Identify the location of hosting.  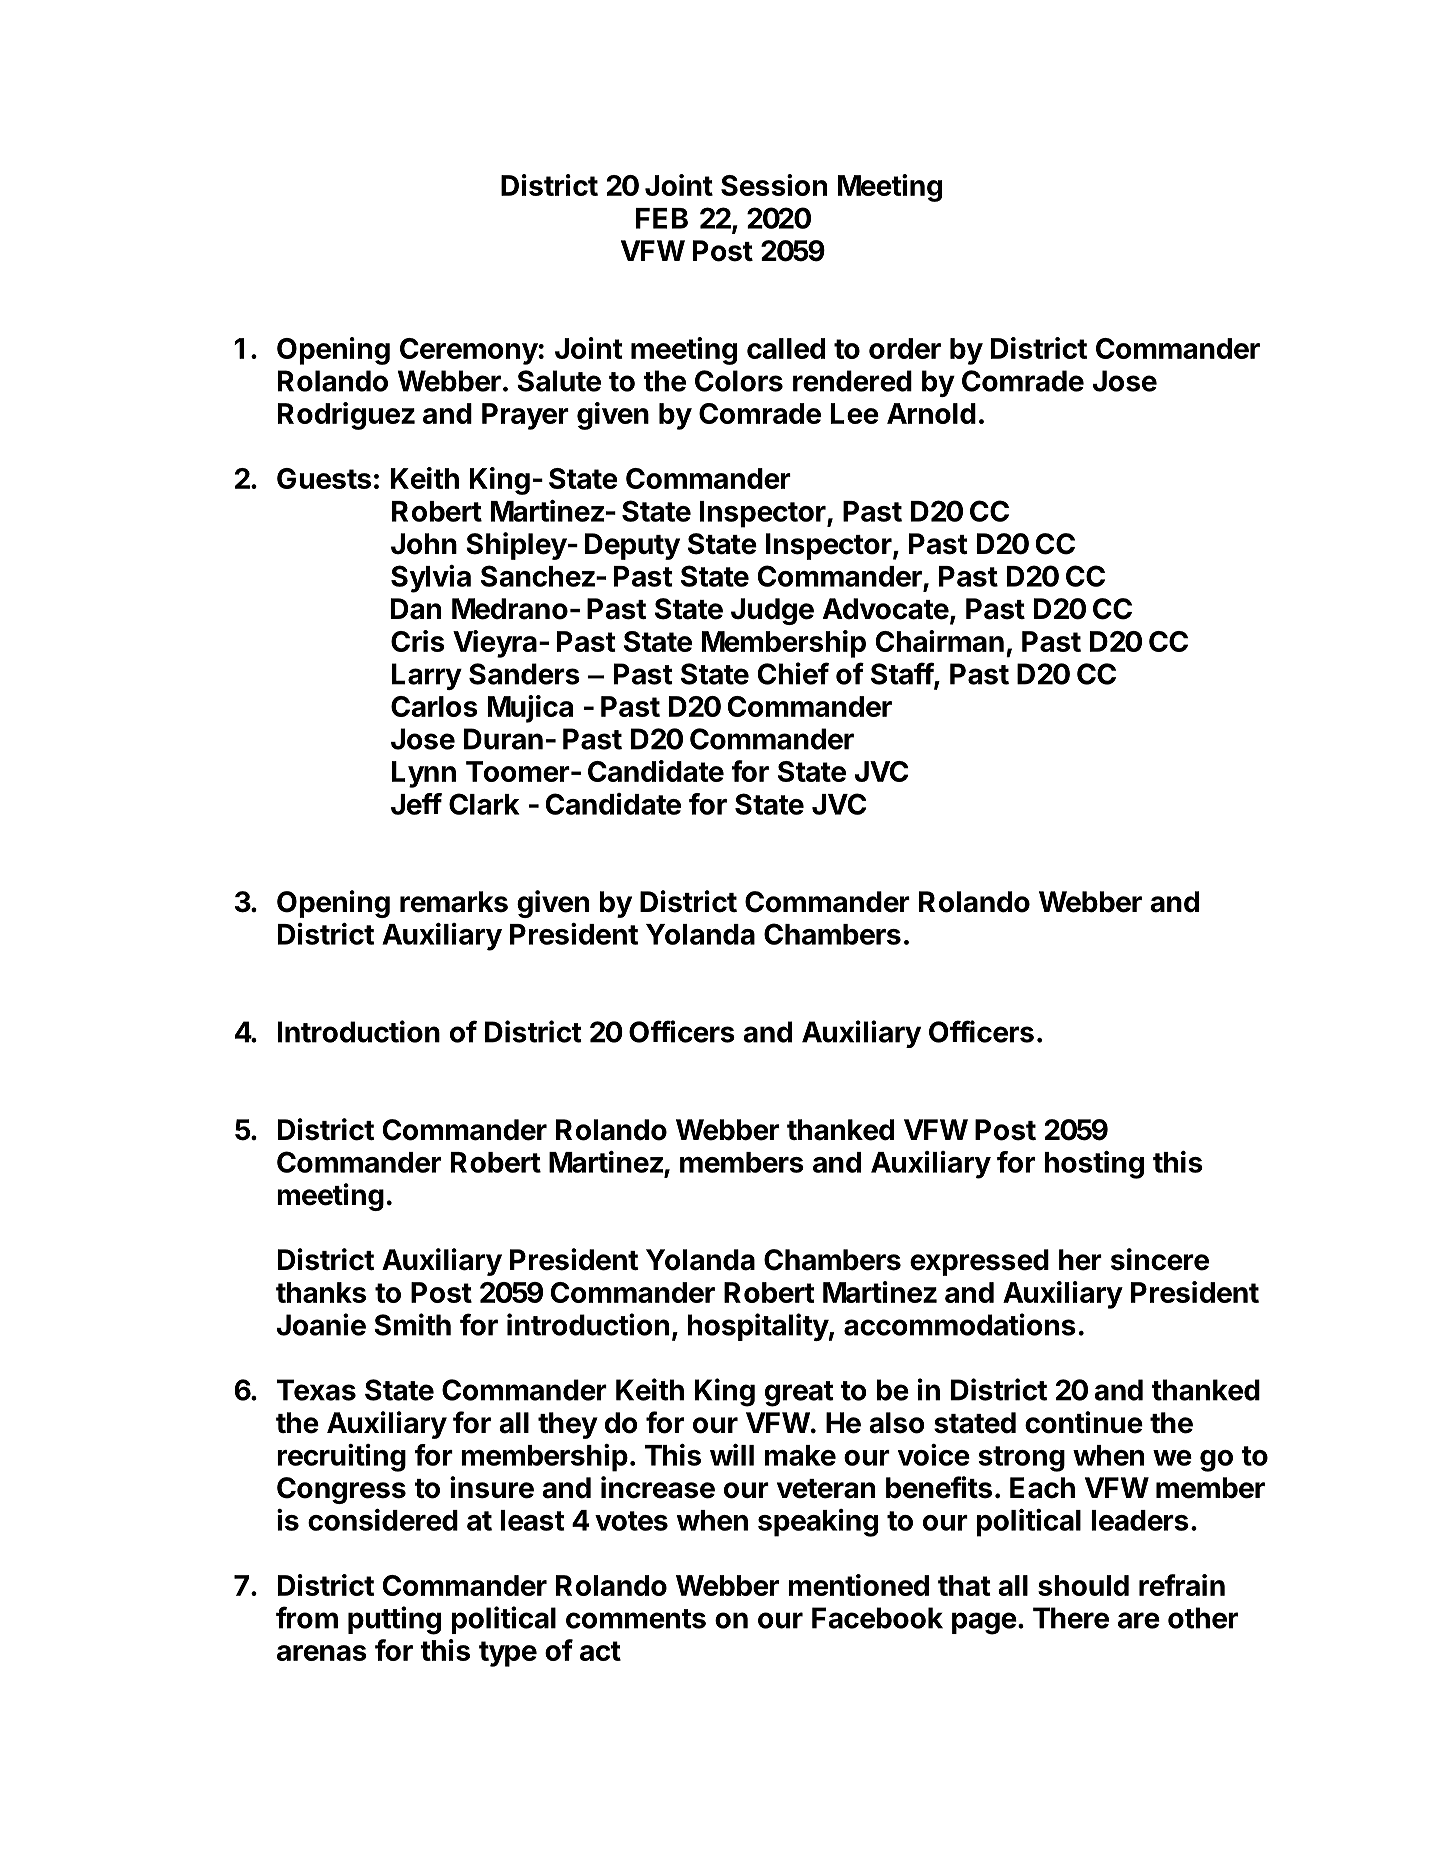
(1094, 1165).
